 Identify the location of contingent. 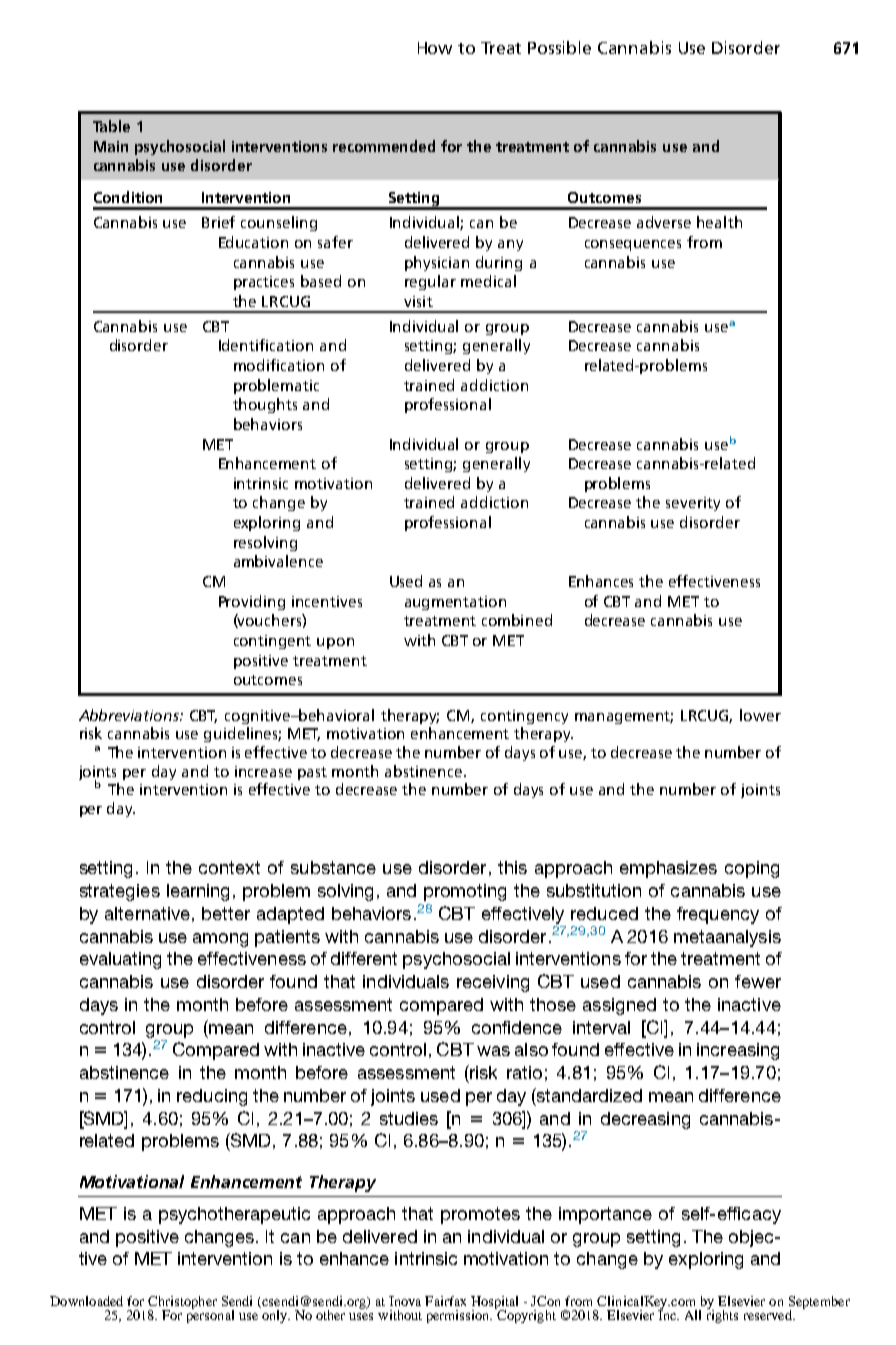
(272, 642).
